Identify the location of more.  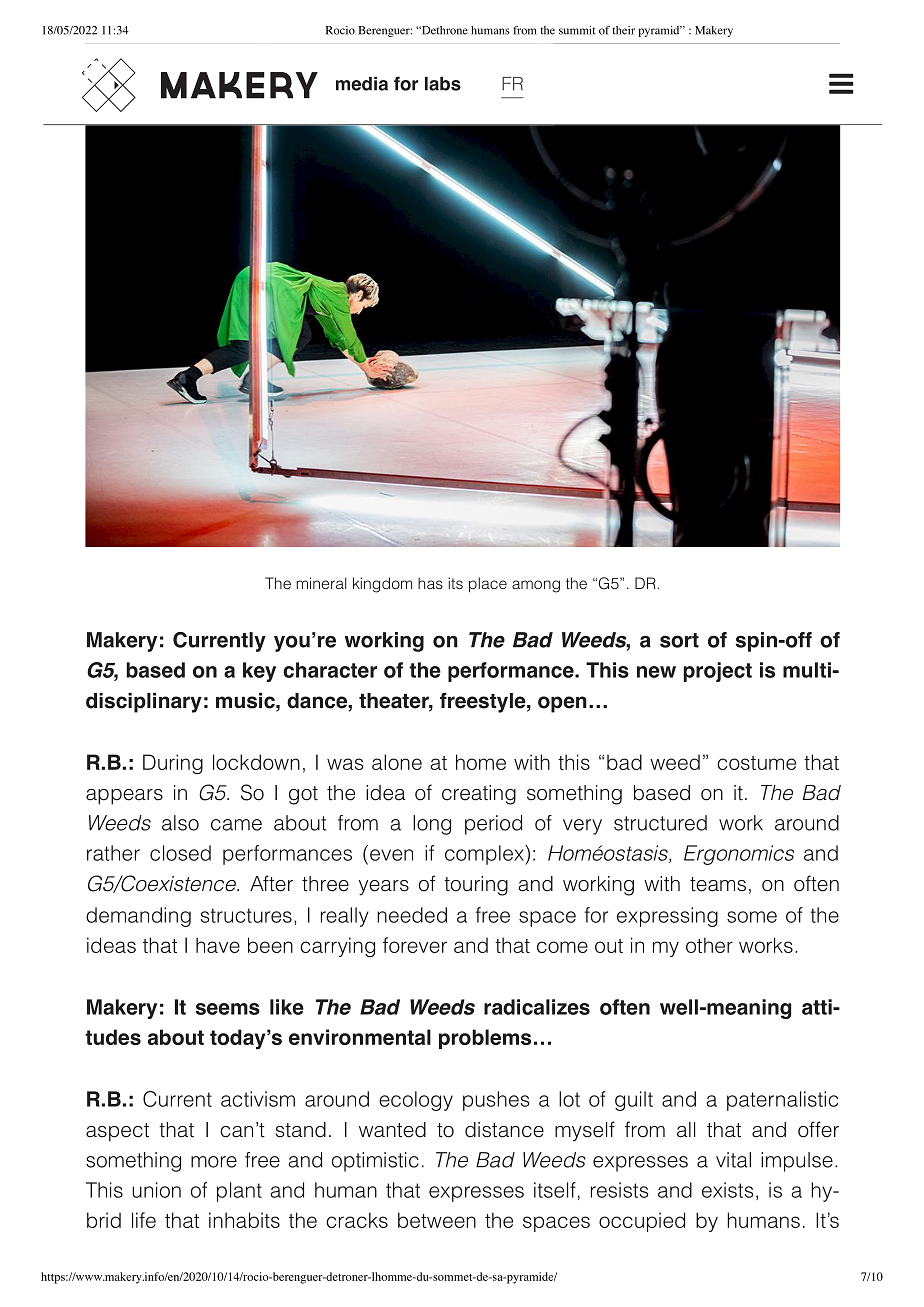
(214, 1162).
